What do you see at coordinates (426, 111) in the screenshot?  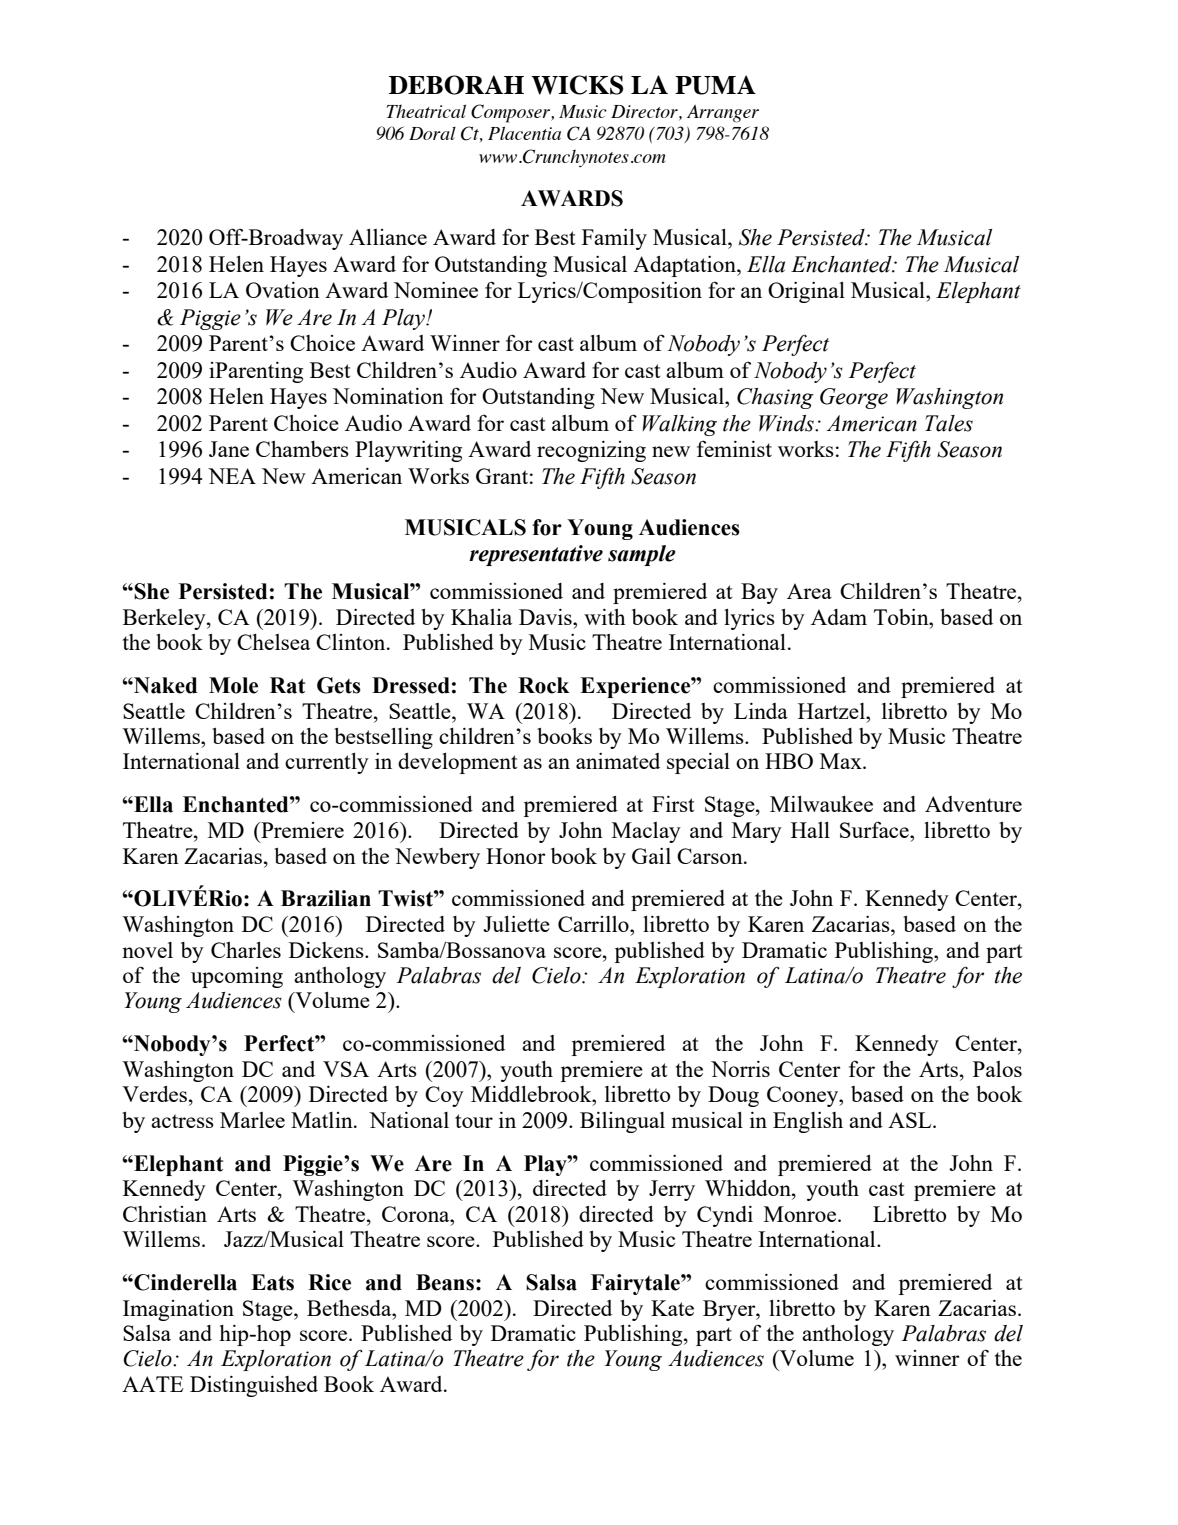 I see `Theatrical` at bounding box center [426, 111].
